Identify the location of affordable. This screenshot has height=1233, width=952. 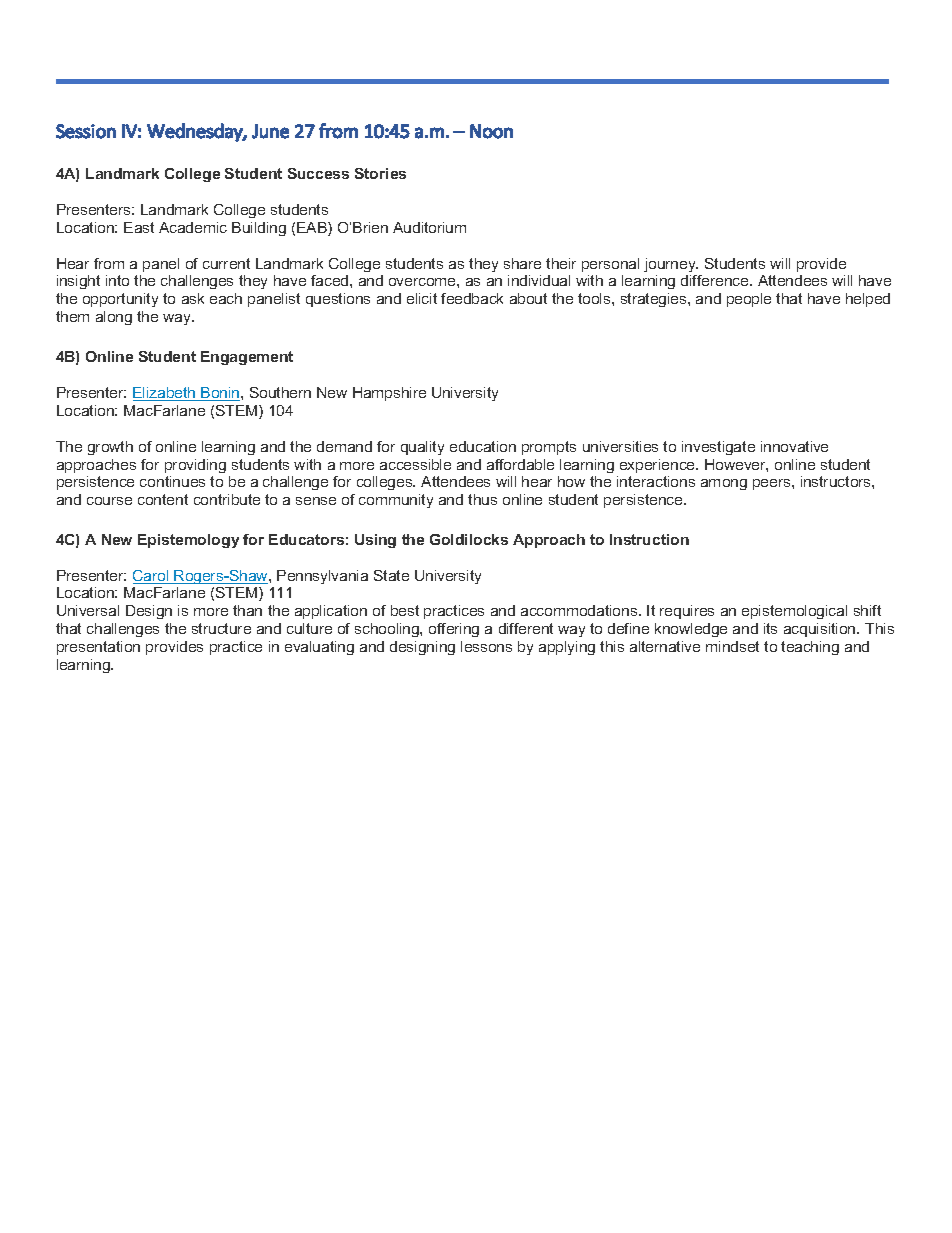
(520, 464).
